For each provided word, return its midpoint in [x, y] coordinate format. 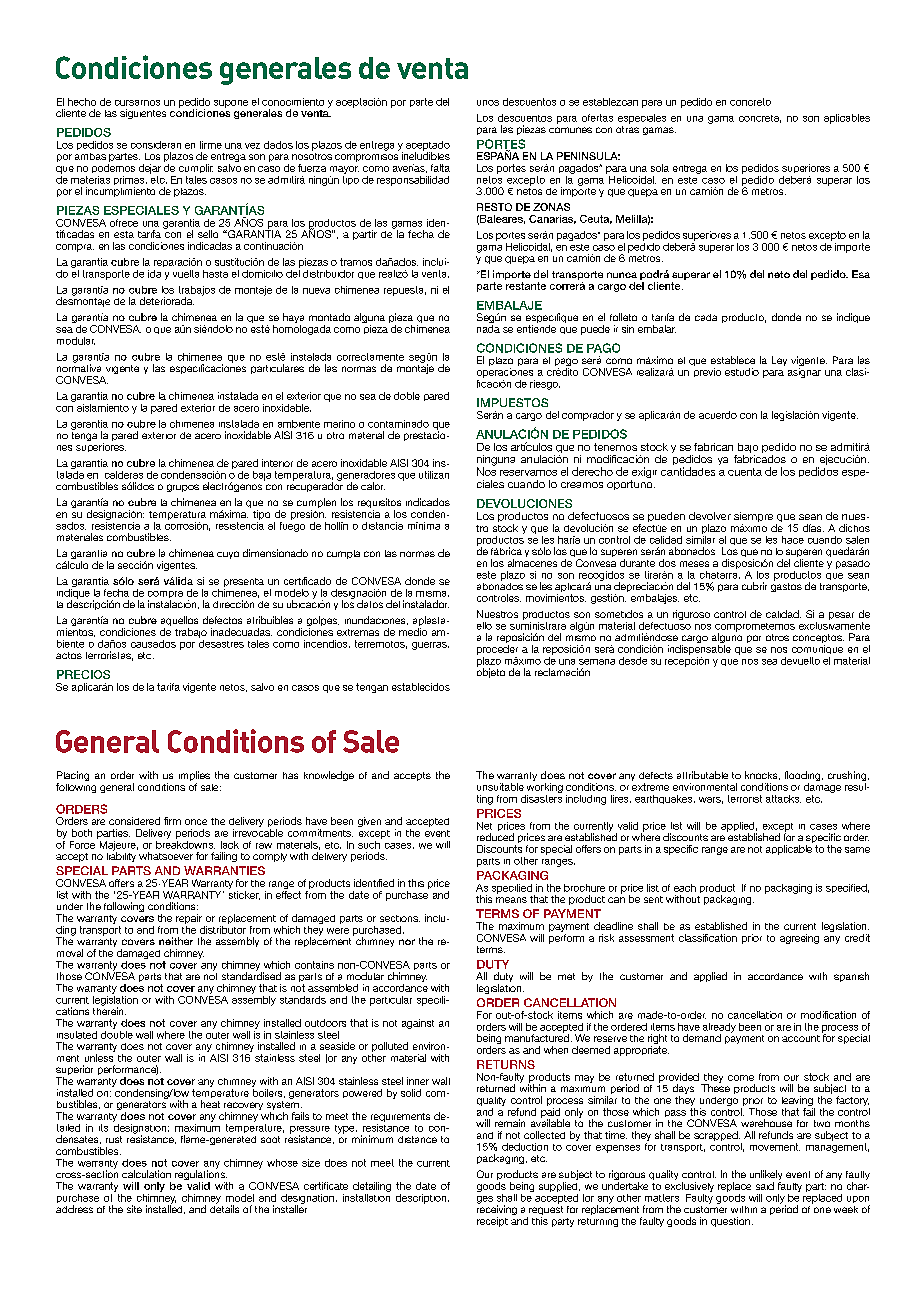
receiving [497, 1210]
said [765, 1186]
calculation [146, 1174]
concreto [750, 102]
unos [488, 103]
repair [189, 919]
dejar [150, 169]
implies [194, 777]
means [511, 900]
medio [413, 632]
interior [277, 463]
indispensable [699, 650]
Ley [779, 361]
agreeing [799, 939]
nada [488, 329]
